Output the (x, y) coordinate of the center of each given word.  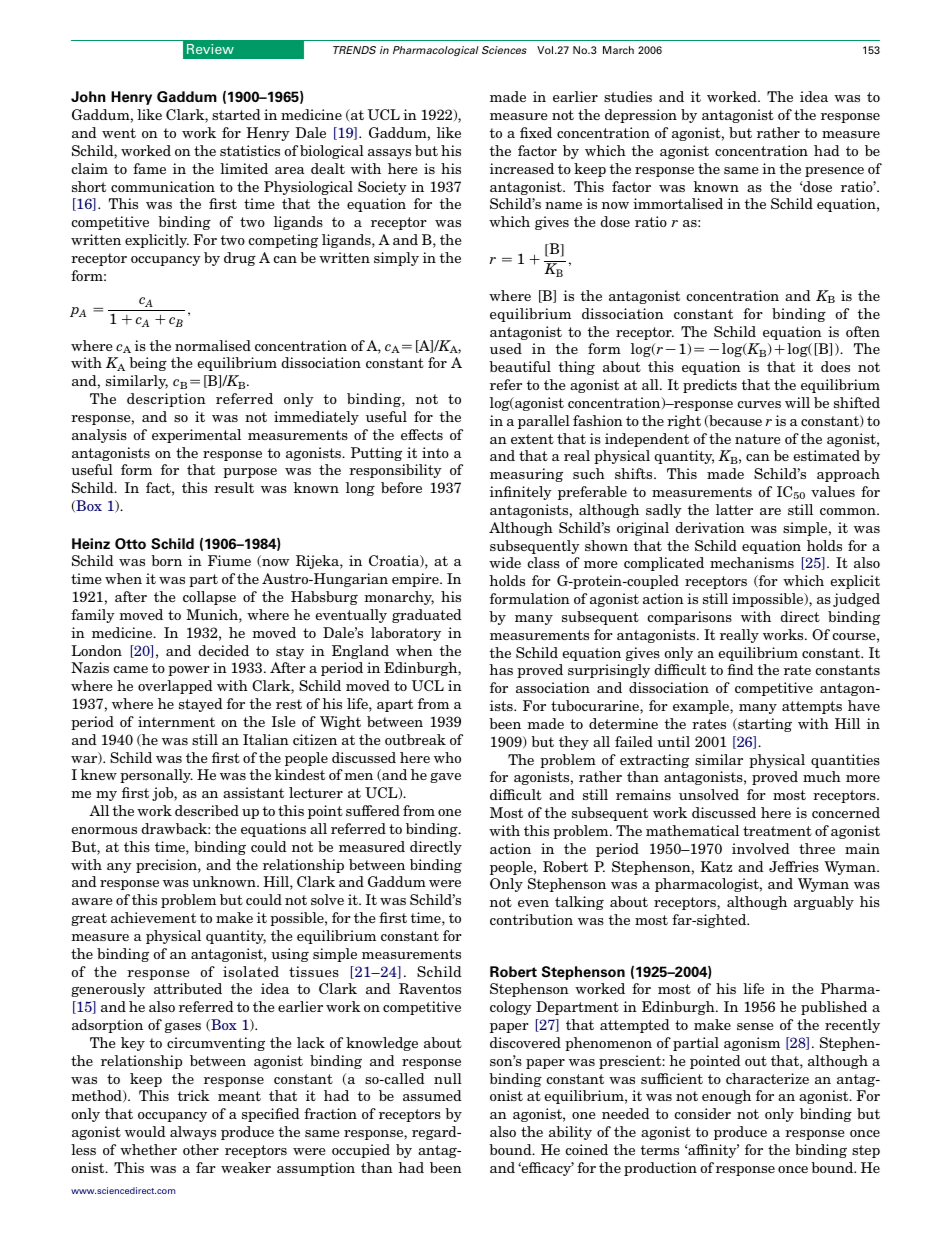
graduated (427, 616)
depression (641, 116)
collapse (209, 598)
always (193, 1133)
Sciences (504, 50)
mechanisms (752, 562)
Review (210, 49)
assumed (432, 1095)
